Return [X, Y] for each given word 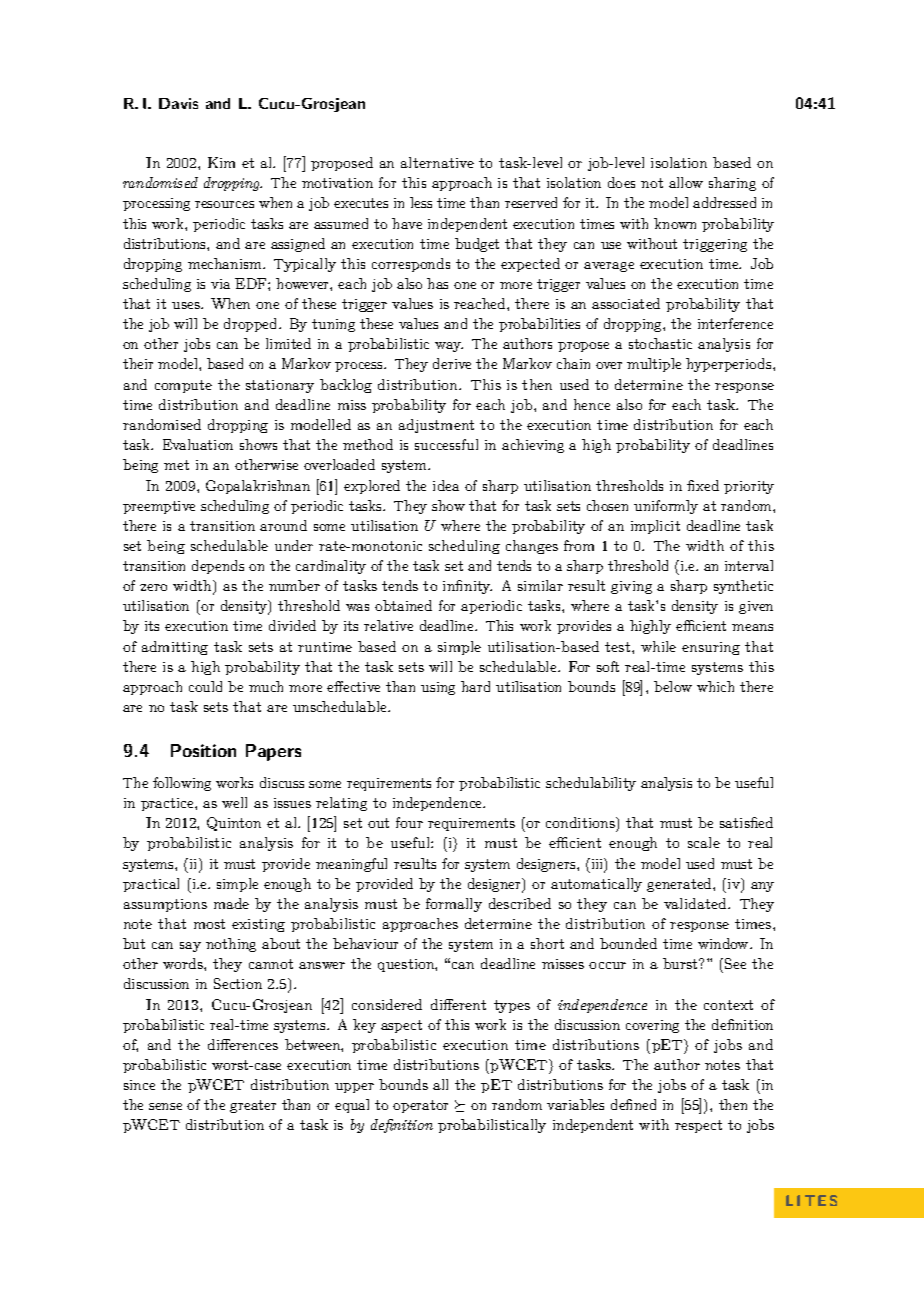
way [449, 347]
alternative [437, 162]
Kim [221, 162]
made [231, 903]
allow [686, 182]
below [673, 686]
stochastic [660, 343]
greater [253, 1106]
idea [446, 485]
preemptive [159, 507]
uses [187, 305]
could [205, 686]
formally [454, 905]
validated [696, 903]
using [438, 688]
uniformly [666, 507]
